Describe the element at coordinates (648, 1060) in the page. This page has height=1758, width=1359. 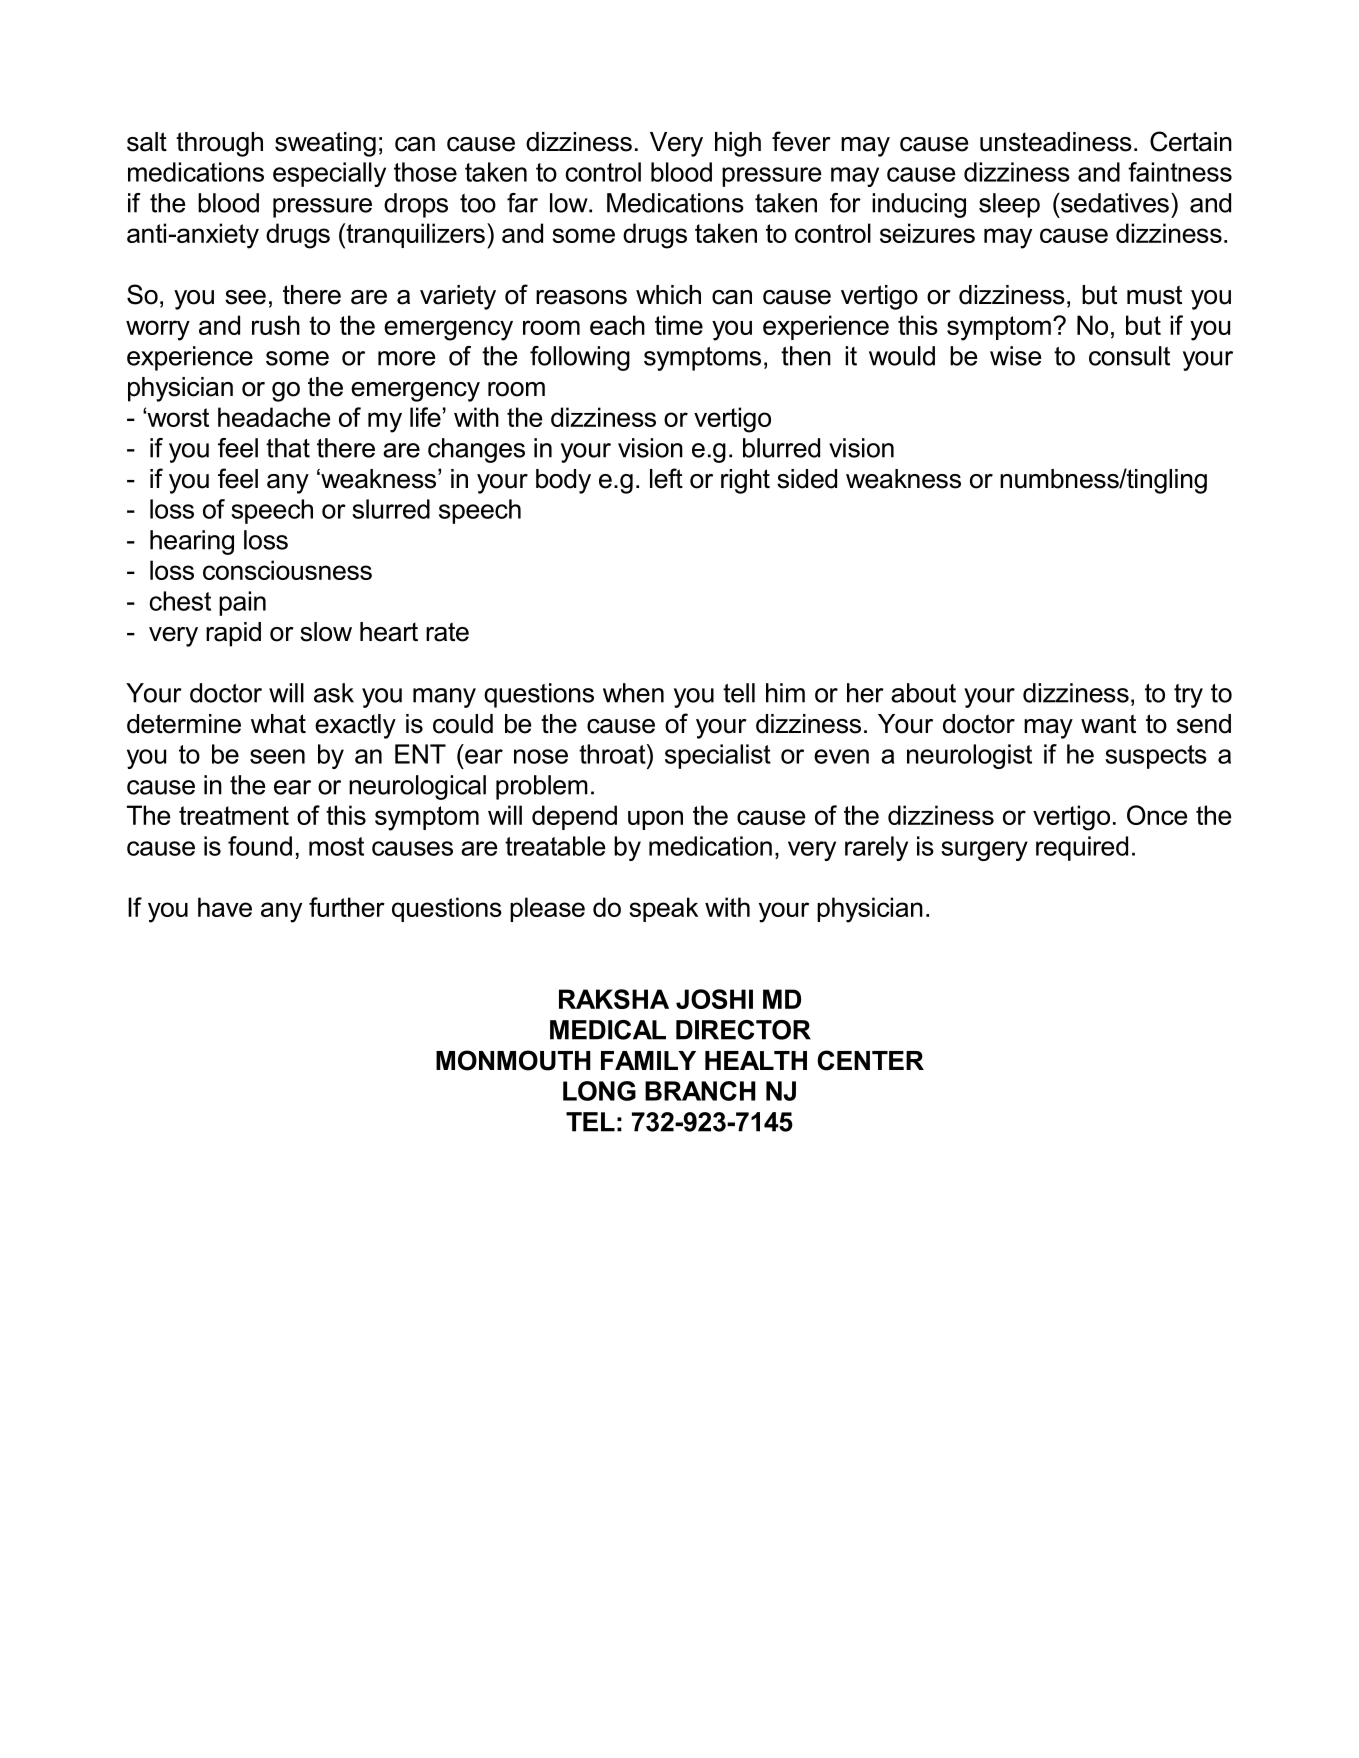
I see `FAMILY` at that location.
